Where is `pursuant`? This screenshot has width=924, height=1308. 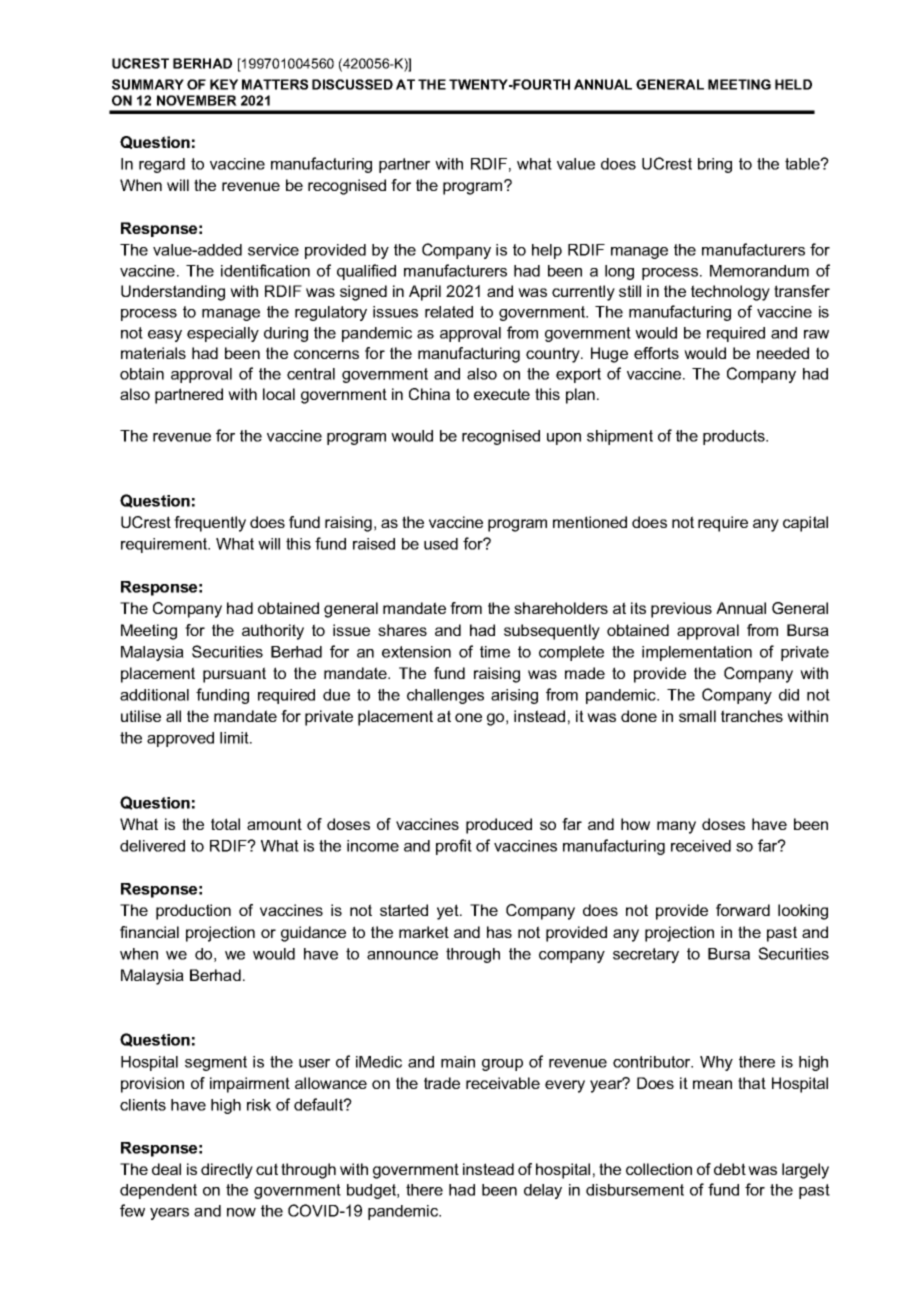
pursuant is located at coordinates (234, 675).
